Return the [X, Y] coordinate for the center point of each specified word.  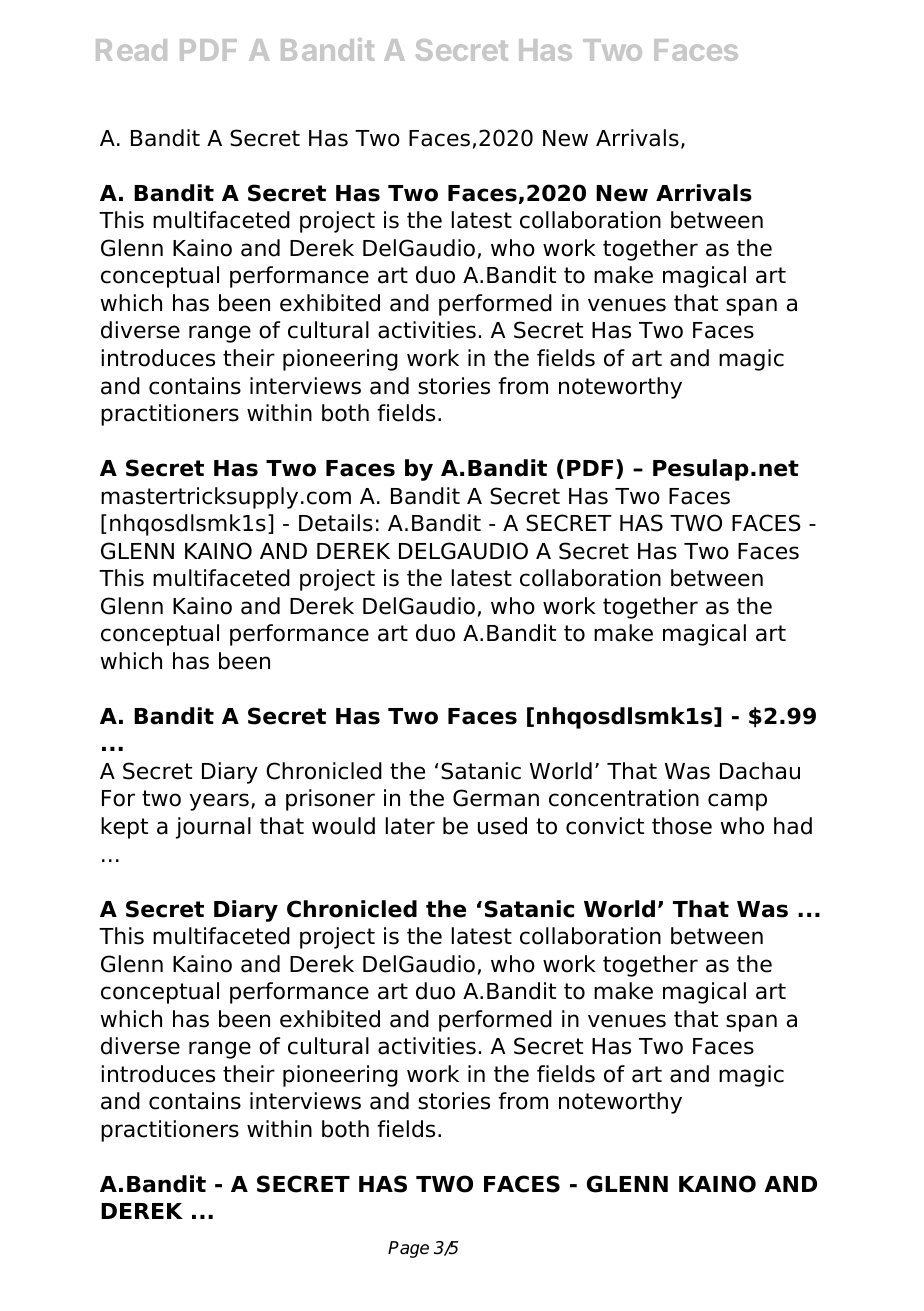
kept [124, 828]
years [219, 802]
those [682, 826]
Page [408, 1249]
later [410, 826]
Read [131, 50]
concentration [624, 798]
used [502, 826]
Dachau [760, 771]
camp [737, 802]
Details [336, 523]
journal [213, 828]
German [496, 798]
